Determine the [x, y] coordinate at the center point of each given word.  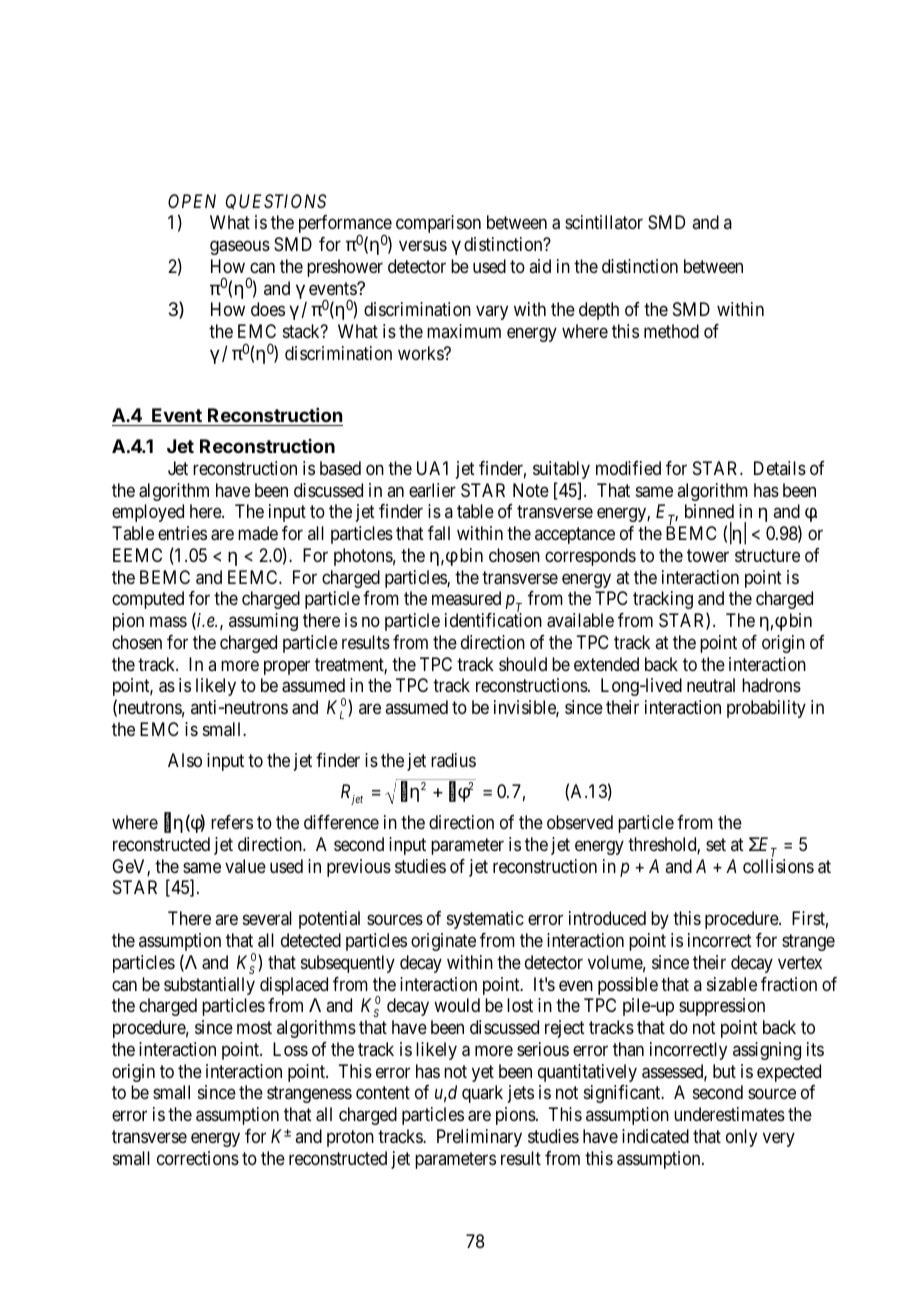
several [267, 918]
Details [780, 468]
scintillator [604, 222]
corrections [198, 1158]
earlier [432, 490]
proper [287, 667]
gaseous [240, 248]
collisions [778, 866]
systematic [485, 920]
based [340, 468]
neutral [711, 685]
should [523, 664]
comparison [438, 224]
